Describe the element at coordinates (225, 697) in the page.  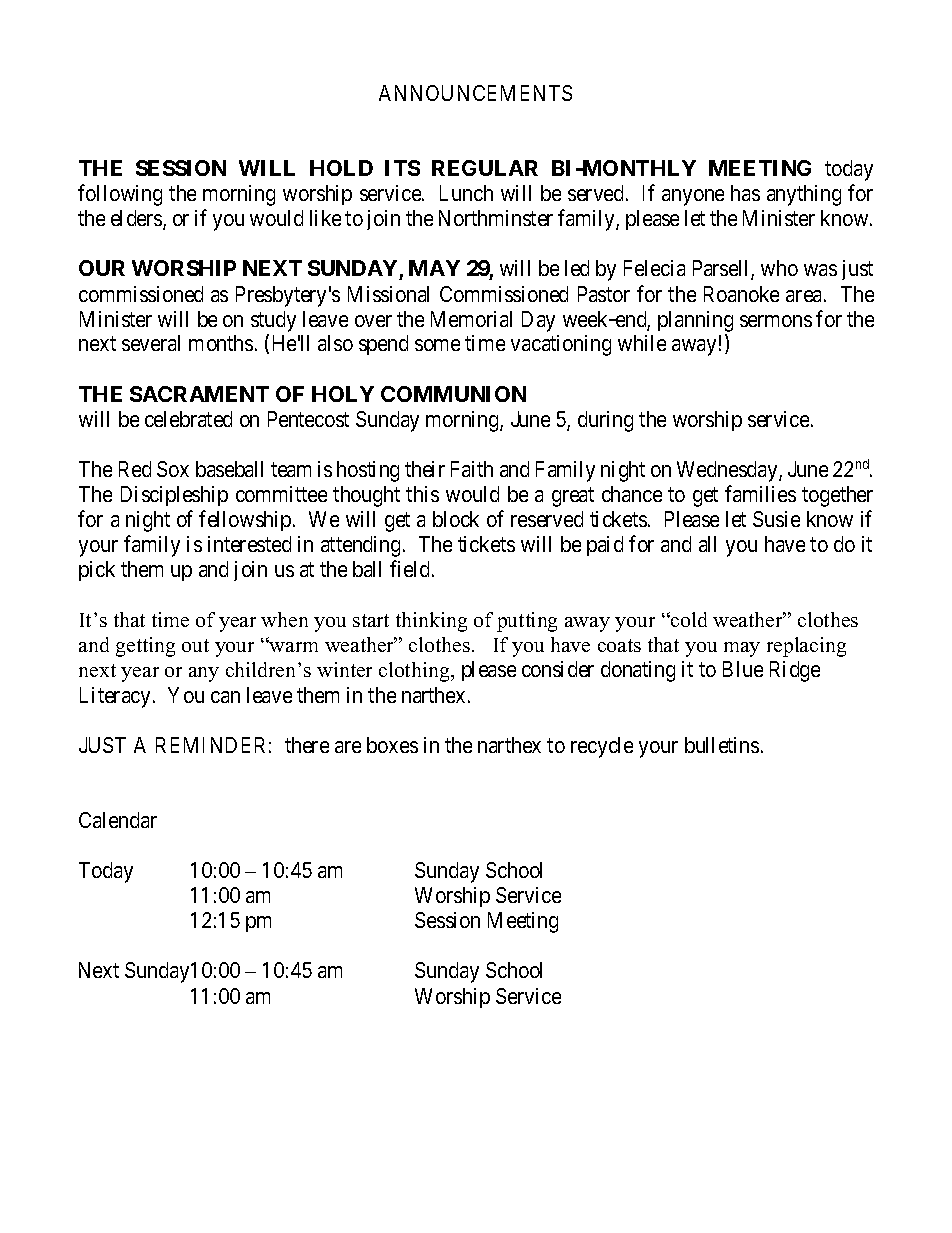
I see `can` at that location.
